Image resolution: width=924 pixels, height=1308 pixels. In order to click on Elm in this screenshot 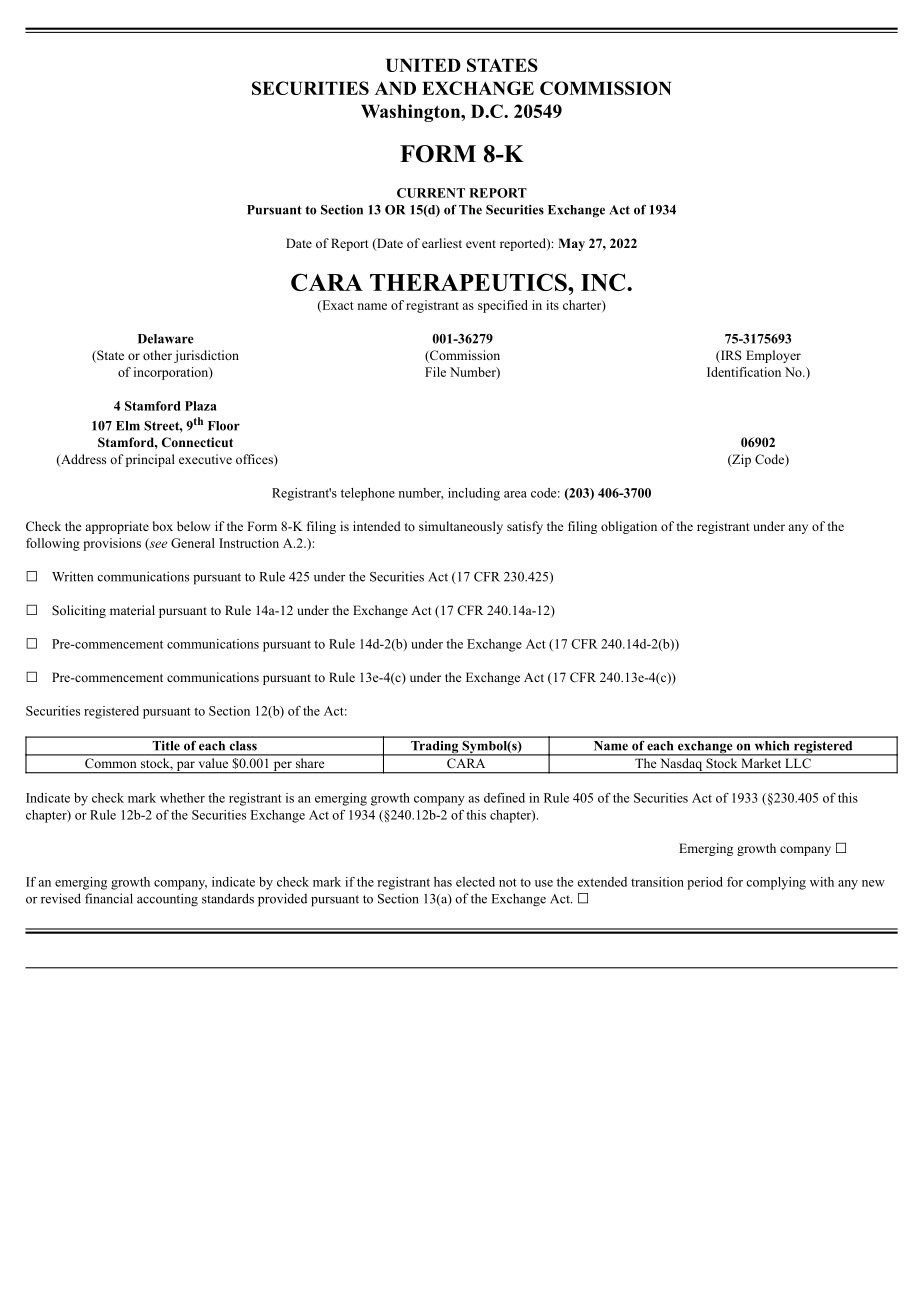, I will do `click(128, 426)`.
